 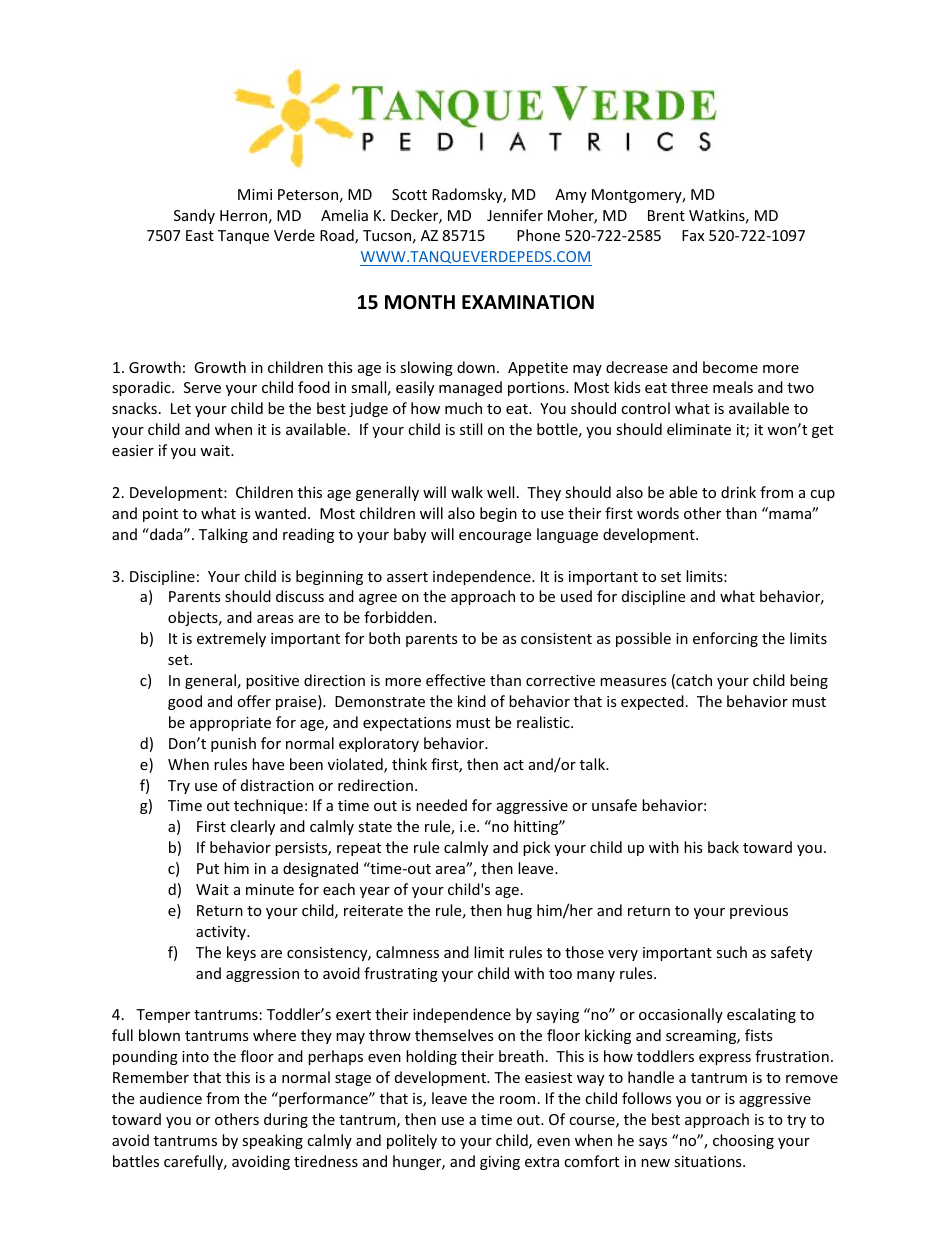 I want to click on speaking, so click(x=272, y=1141).
